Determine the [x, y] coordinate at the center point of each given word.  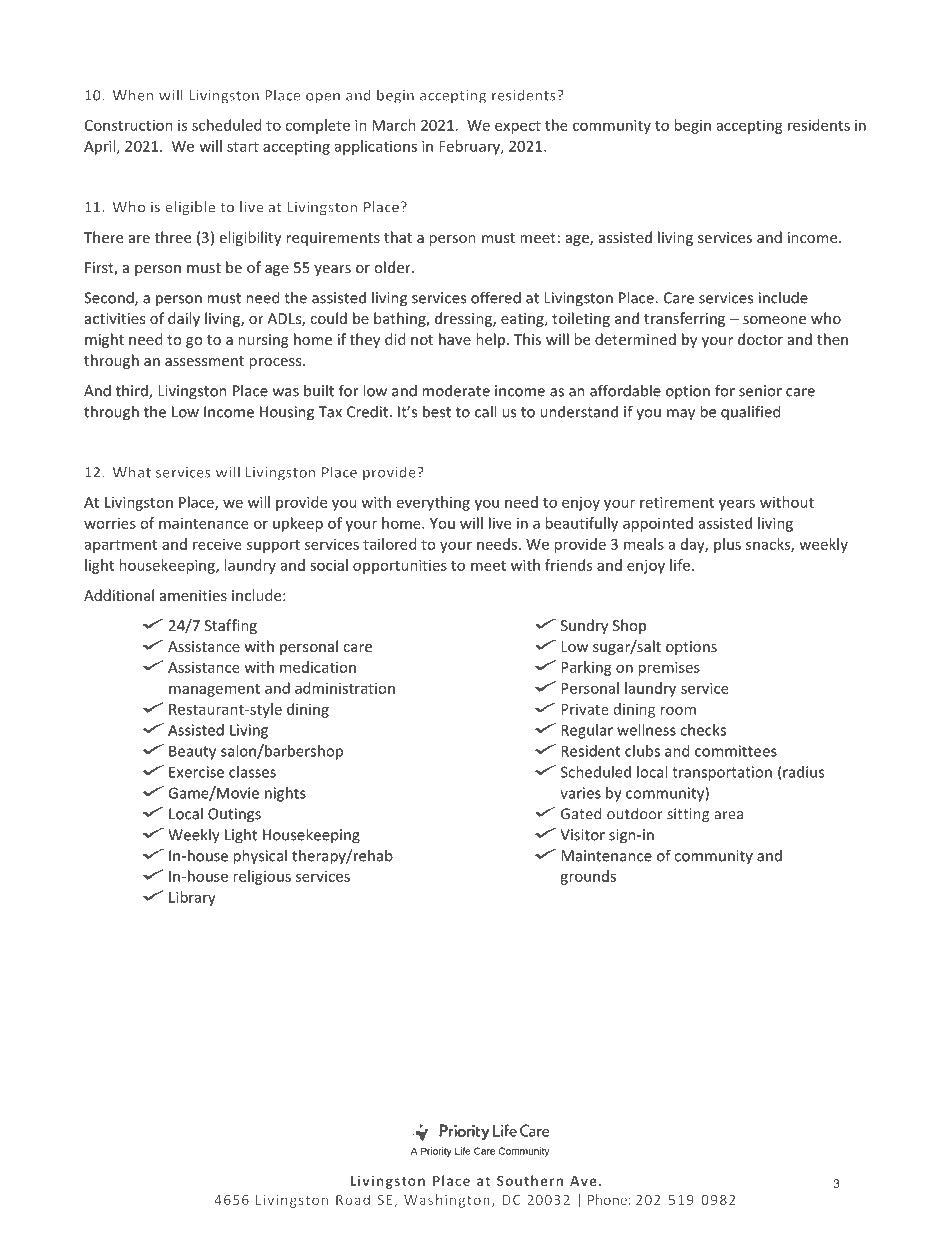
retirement [677, 502]
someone [774, 320]
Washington [447, 1201]
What [131, 472]
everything [433, 503]
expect [518, 127]
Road [353, 1199]
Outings [234, 815]
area [728, 815]
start [243, 147]
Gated [581, 814]
